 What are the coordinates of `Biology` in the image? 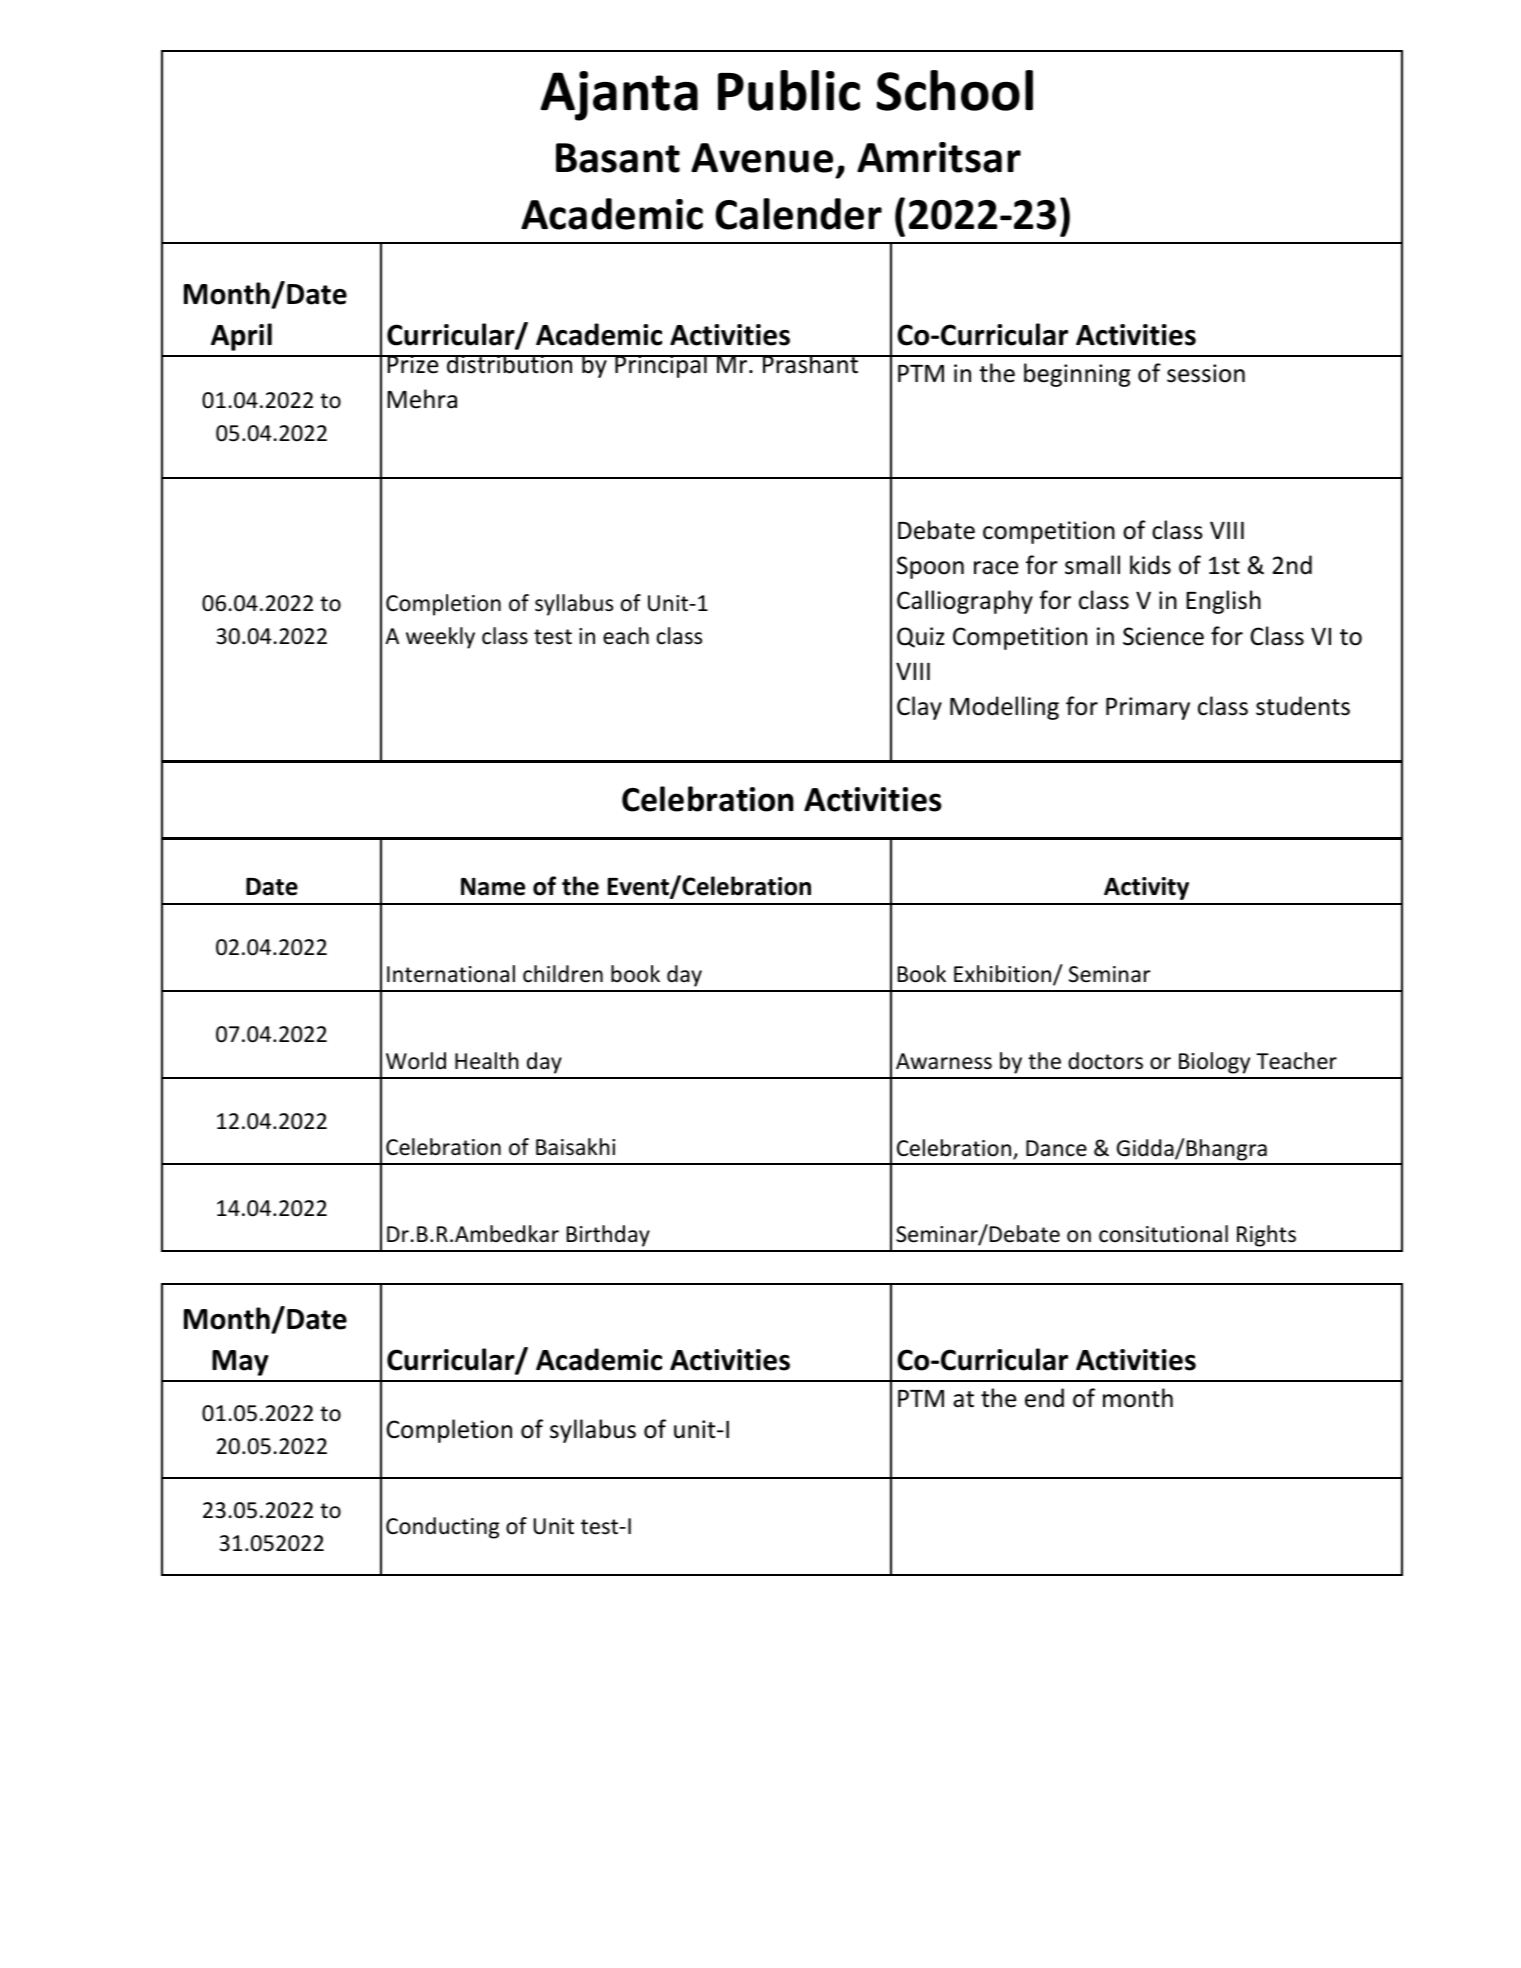 It's located at (1214, 1063).
